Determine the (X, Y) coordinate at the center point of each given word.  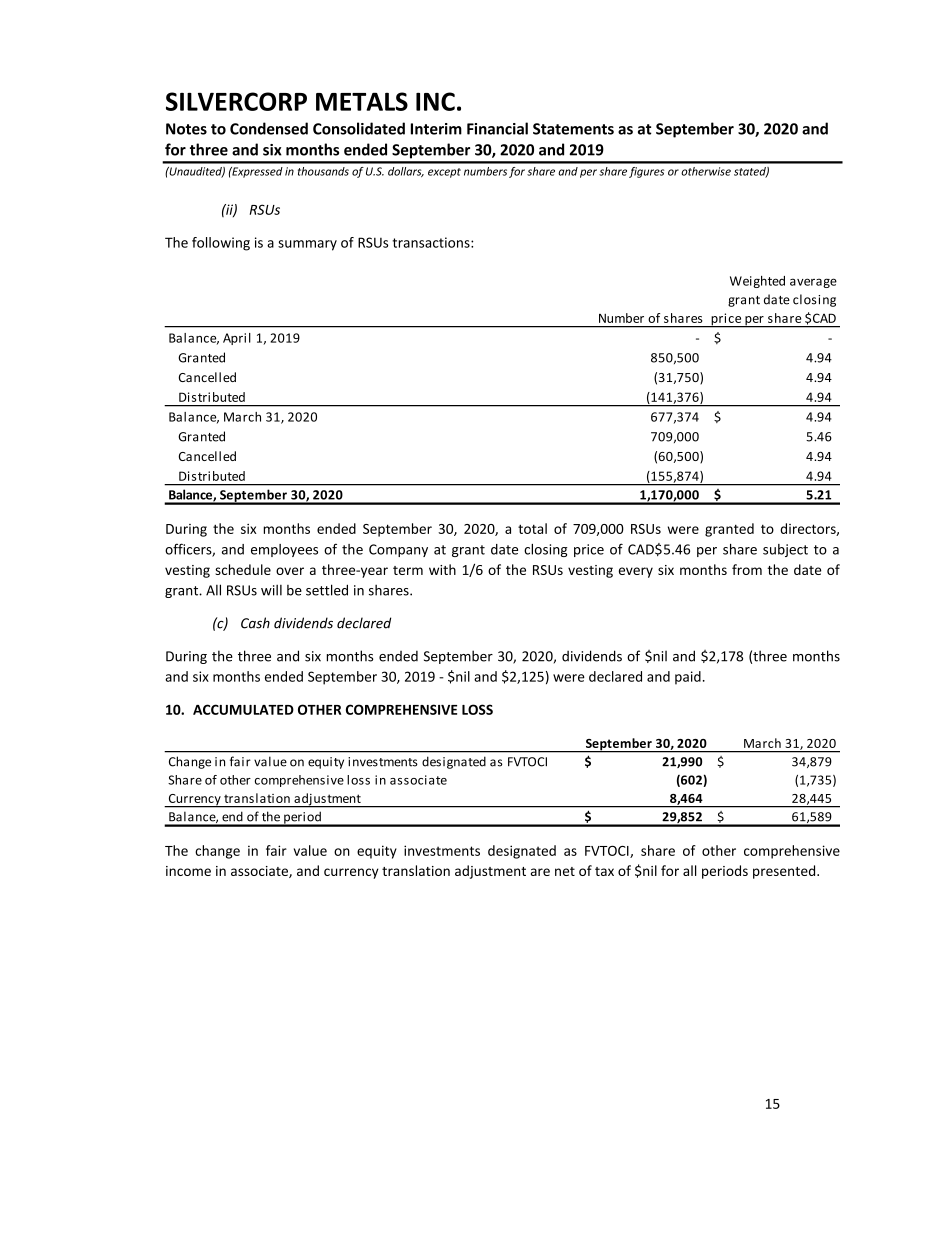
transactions (432, 242)
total (532, 528)
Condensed (269, 128)
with (442, 569)
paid (688, 678)
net (565, 871)
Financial (497, 128)
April (237, 339)
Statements (573, 129)
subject (785, 550)
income (188, 871)
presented (785, 872)
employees (284, 550)
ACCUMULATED (243, 709)
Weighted (757, 282)
